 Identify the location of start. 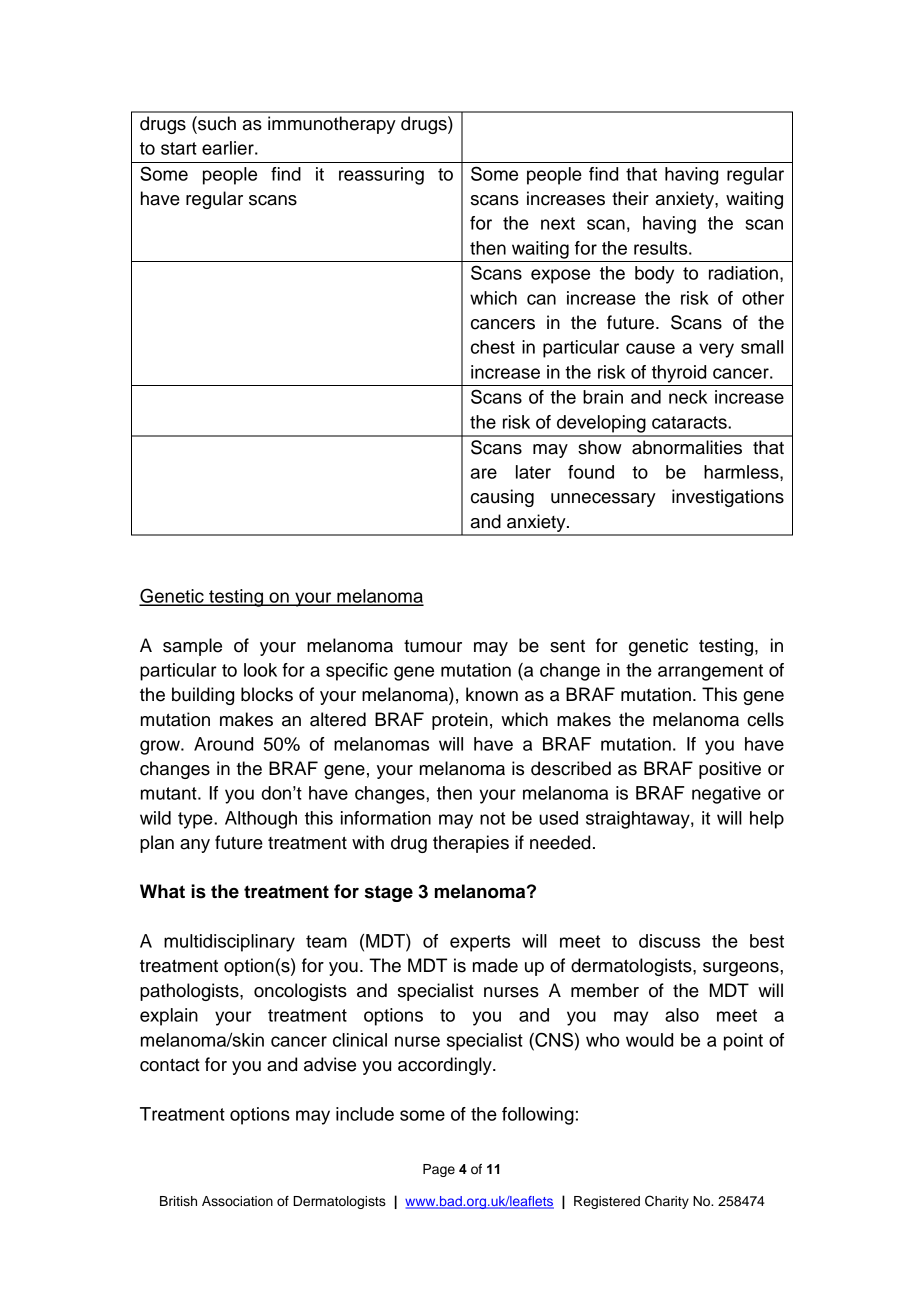
(179, 148).
